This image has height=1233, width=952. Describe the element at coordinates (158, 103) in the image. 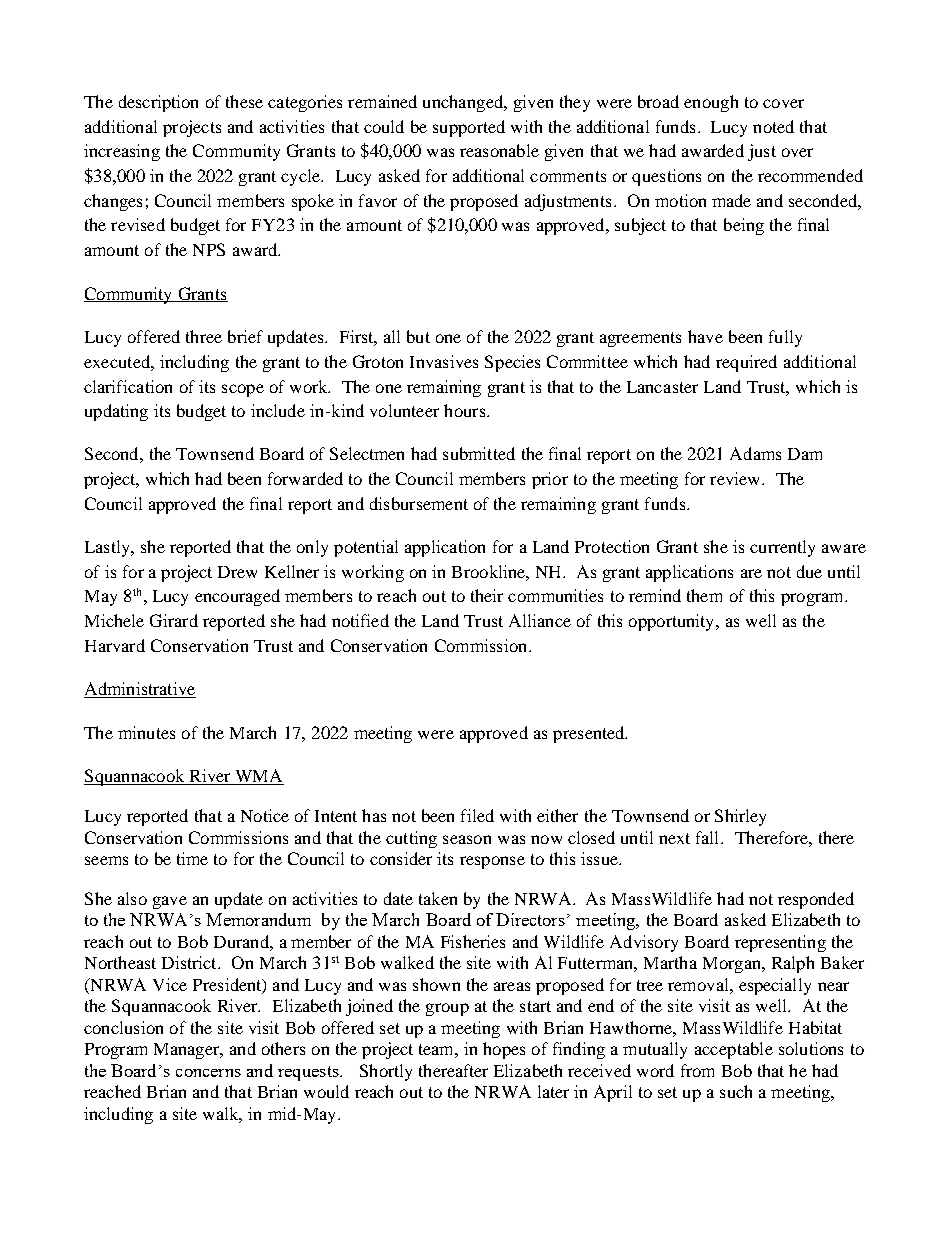

I see `description` at that location.
